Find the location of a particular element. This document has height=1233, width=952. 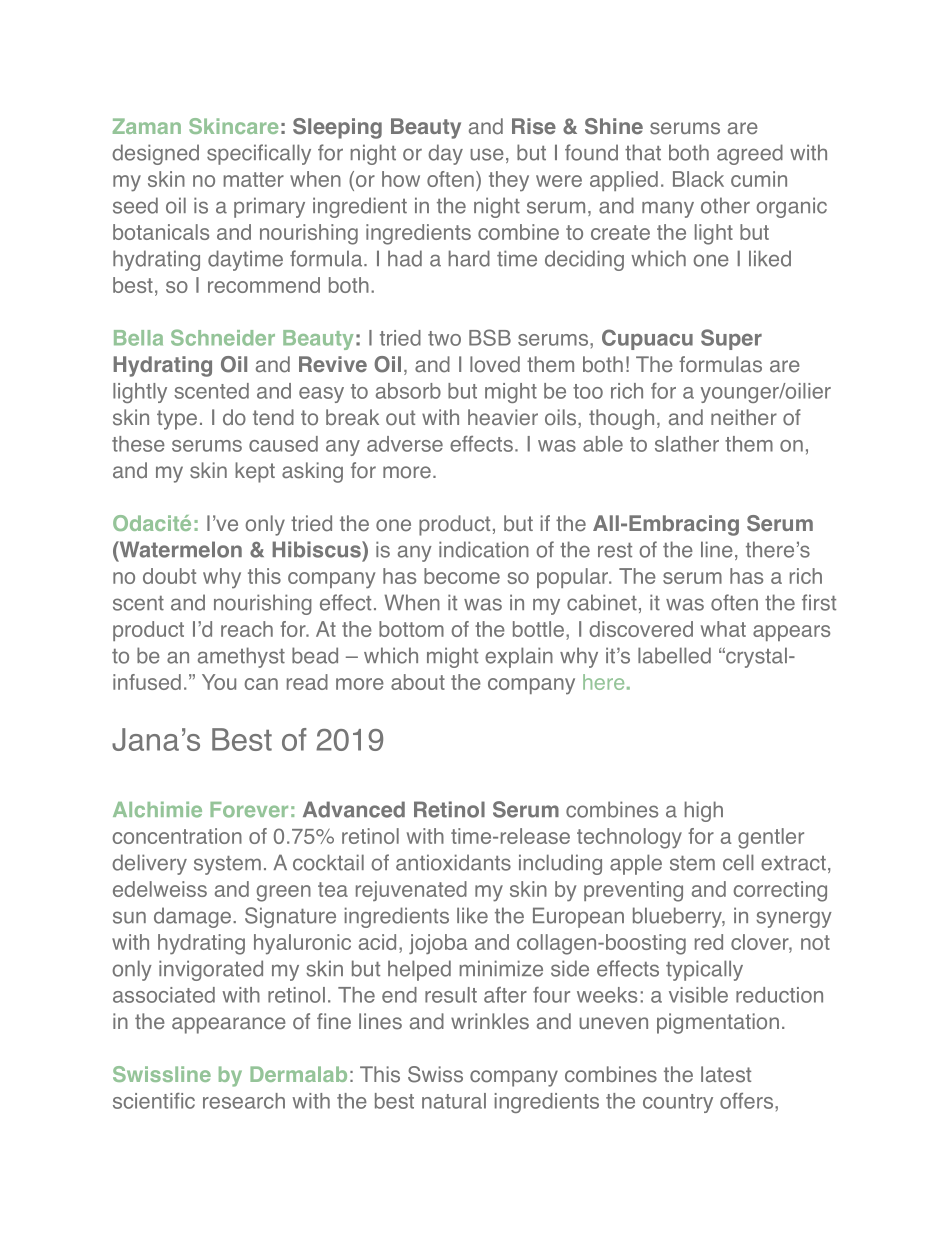

they is located at coordinates (509, 181).
